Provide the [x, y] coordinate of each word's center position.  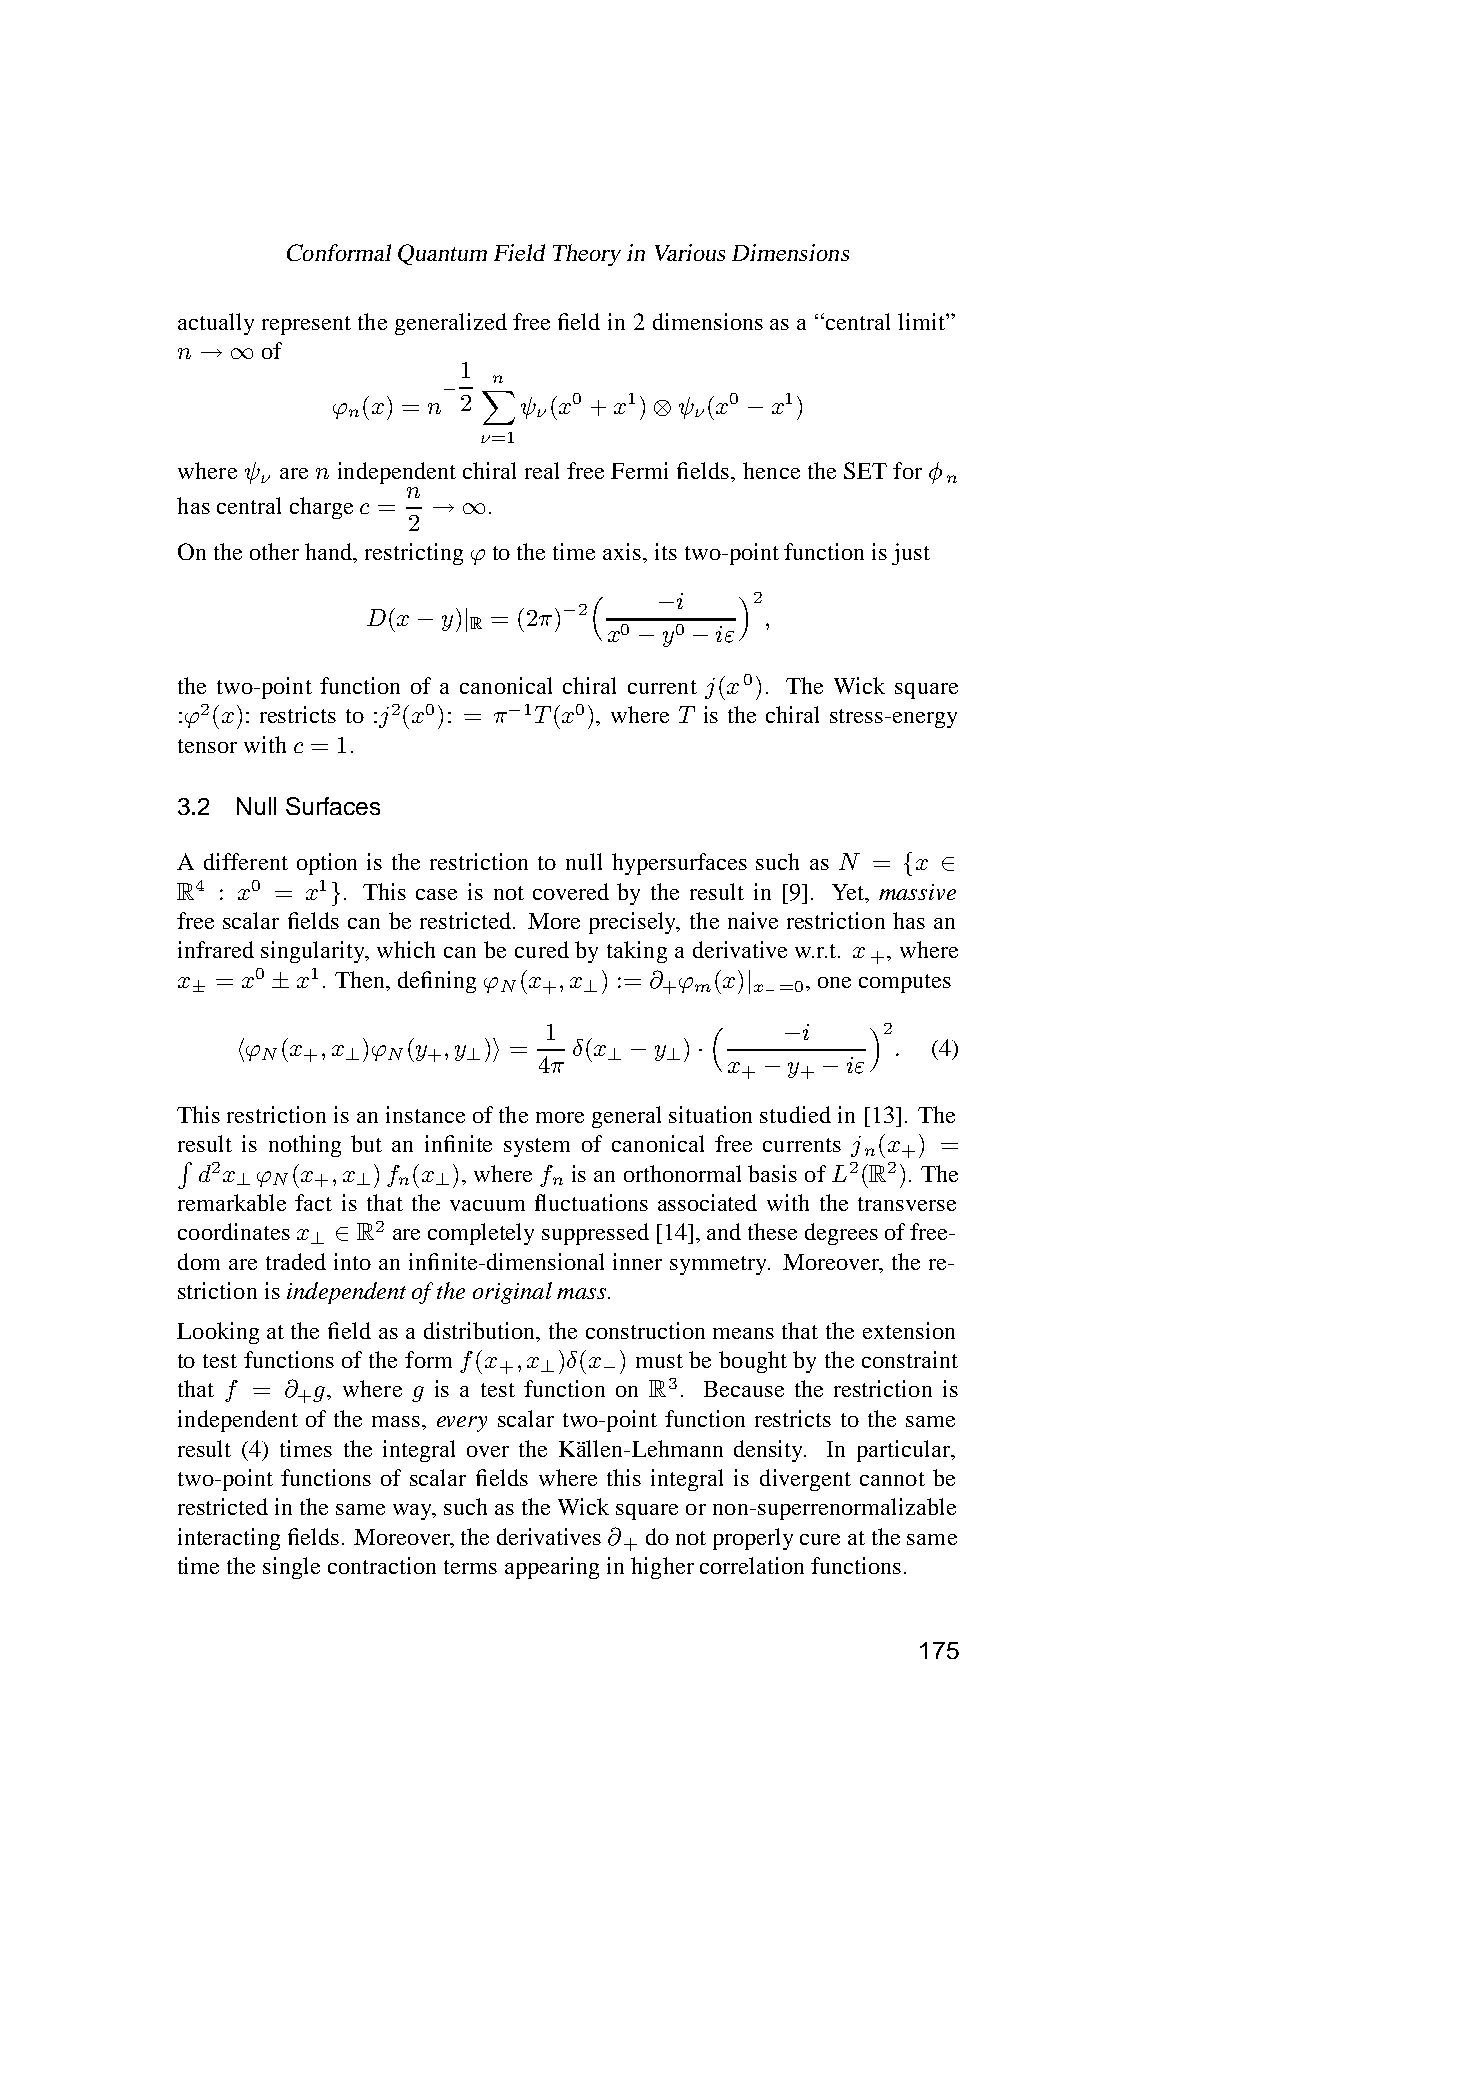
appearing [552, 1568]
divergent [805, 1480]
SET [865, 470]
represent [306, 325]
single [291, 1568]
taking [637, 952]
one [834, 982]
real [542, 470]
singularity [314, 952]
